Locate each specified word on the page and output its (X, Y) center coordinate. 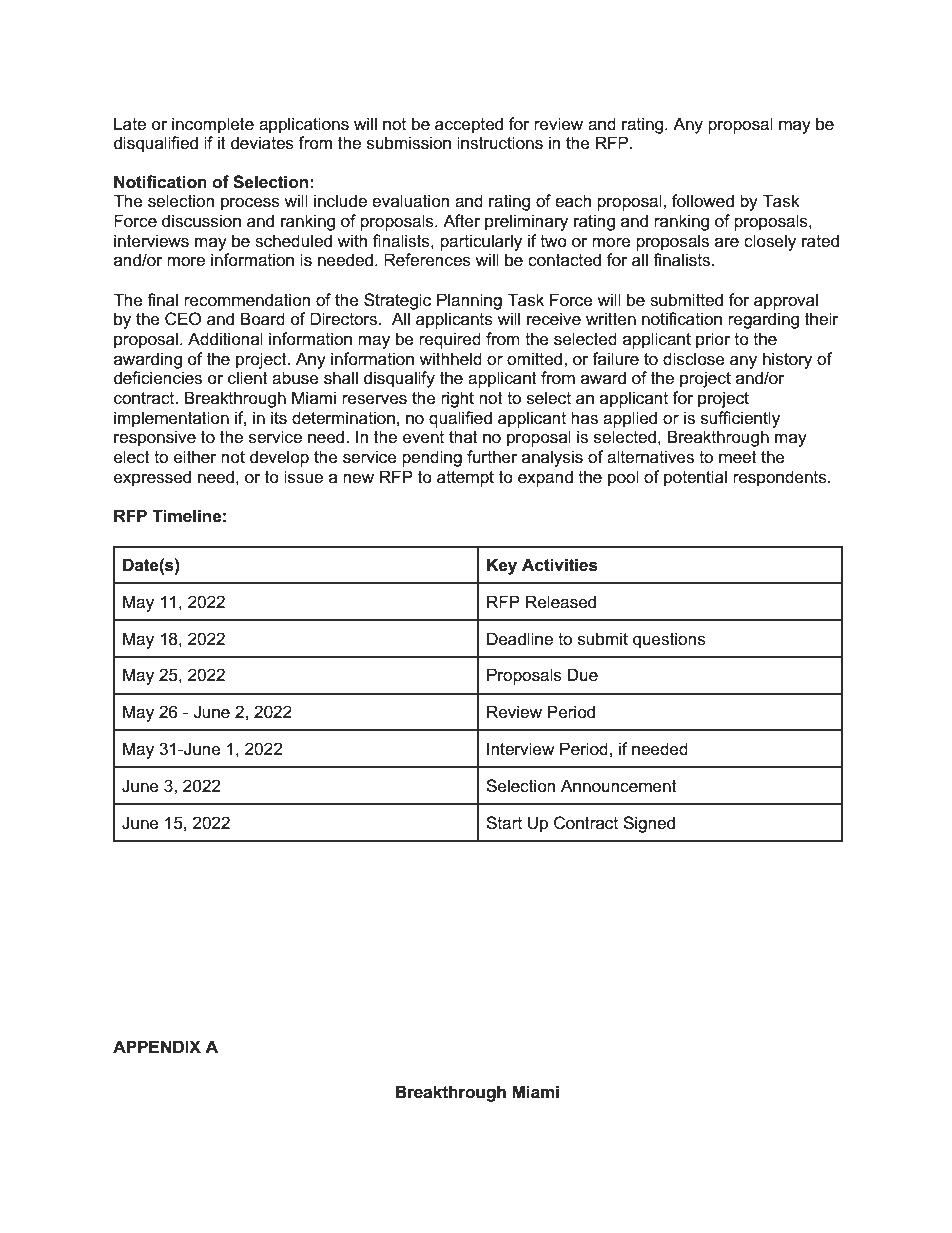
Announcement (619, 786)
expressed (152, 478)
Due (583, 675)
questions (669, 640)
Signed (649, 824)
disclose (694, 359)
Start (504, 823)
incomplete (213, 125)
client (248, 378)
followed (703, 201)
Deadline (520, 639)
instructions (500, 143)
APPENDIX (157, 1046)
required (450, 340)
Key (502, 566)
